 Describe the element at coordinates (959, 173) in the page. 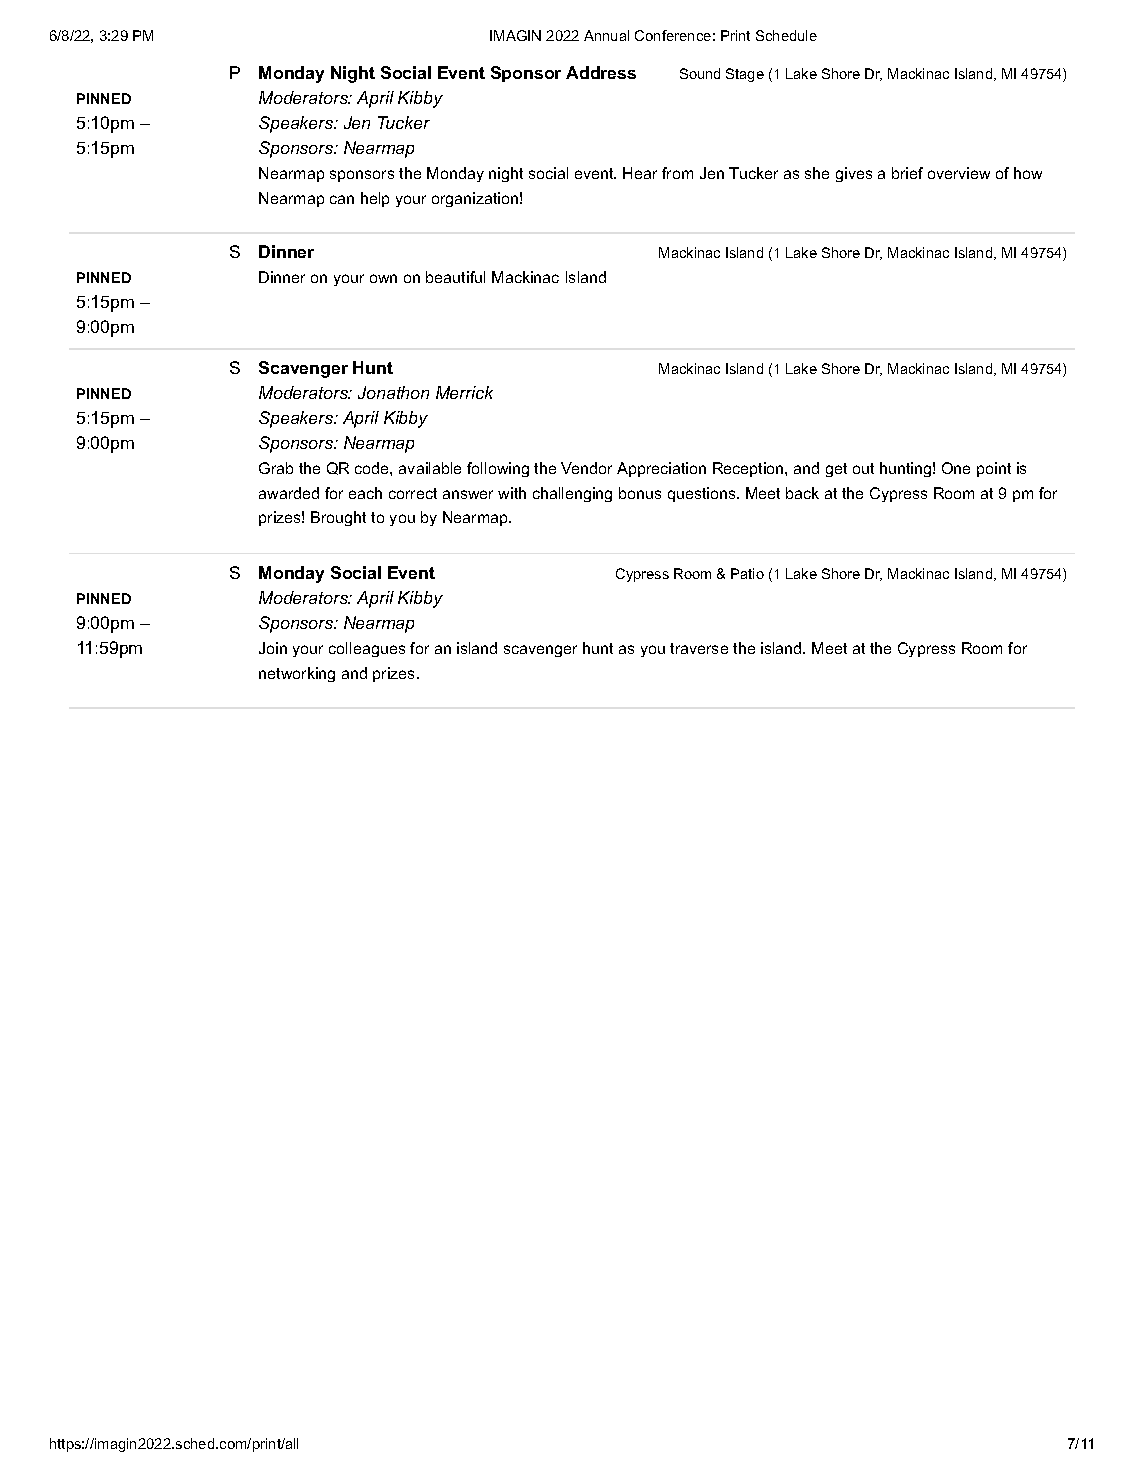

I see `overview` at that location.
